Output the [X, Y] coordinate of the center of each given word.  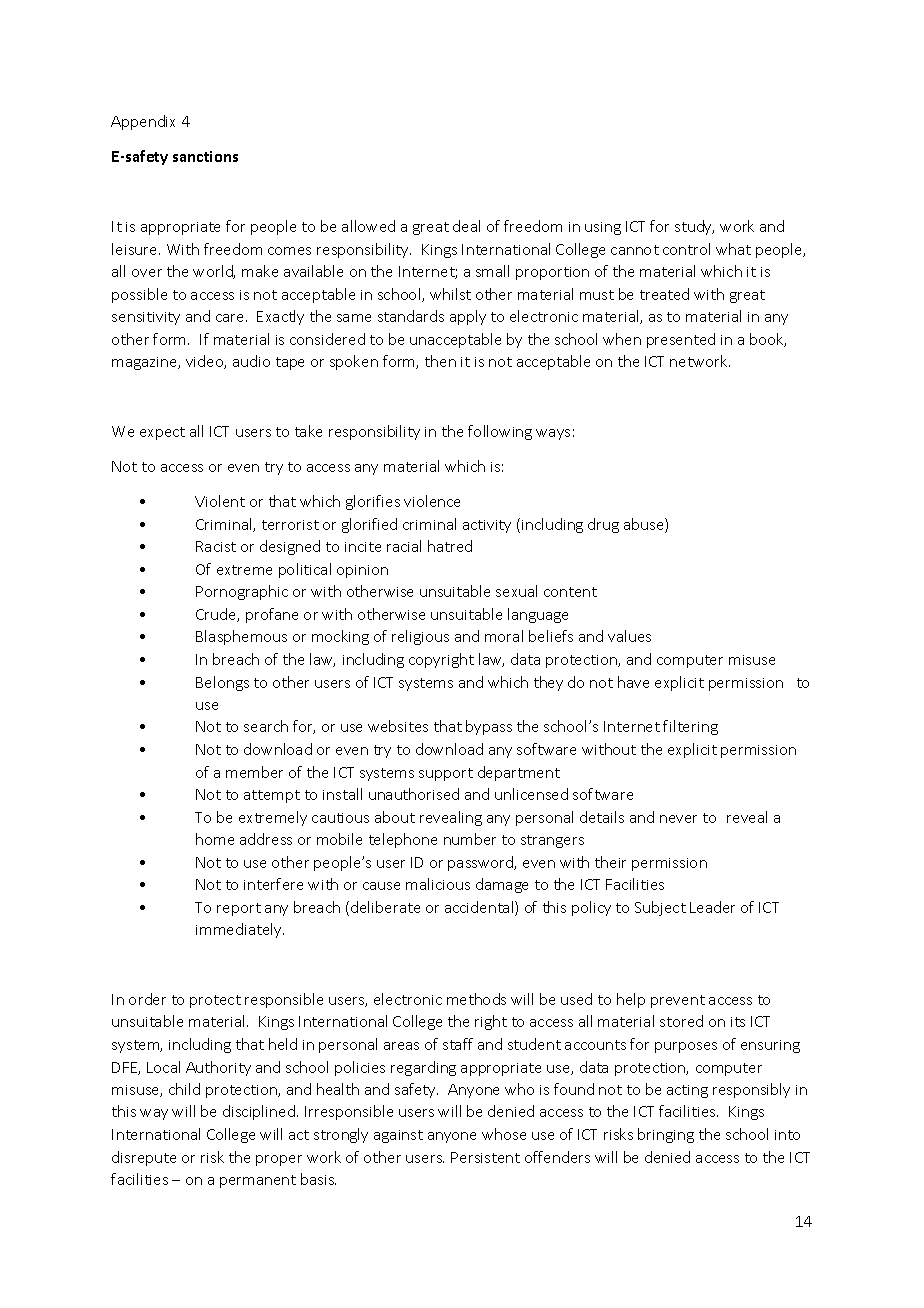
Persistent [485, 1157]
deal [466, 226]
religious [420, 637]
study [694, 227]
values [629, 636]
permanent [258, 1181]
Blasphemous [241, 637]
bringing [666, 1135]
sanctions [205, 156]
